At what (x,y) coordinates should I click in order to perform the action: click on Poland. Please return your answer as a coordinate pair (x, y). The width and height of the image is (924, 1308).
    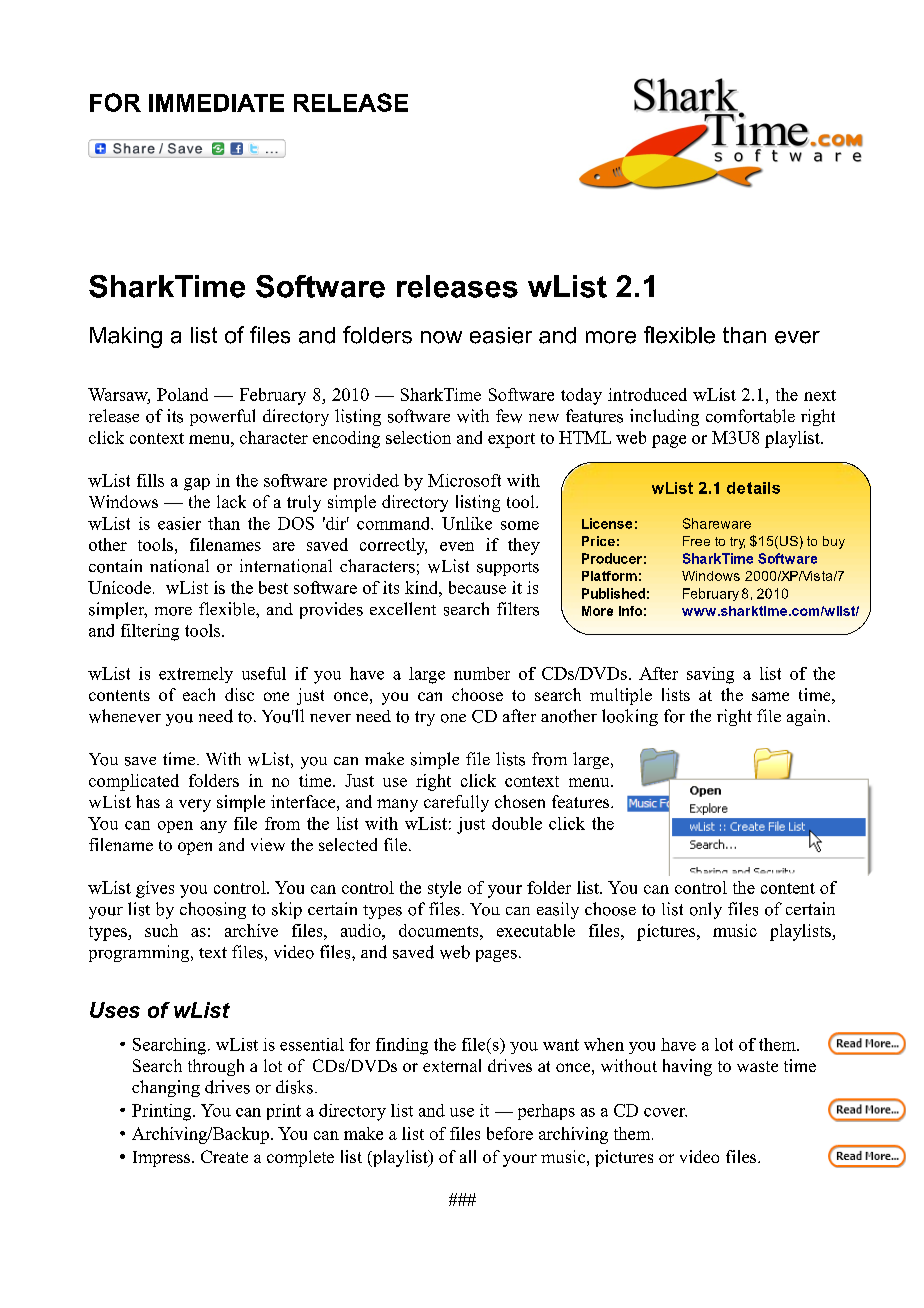
    Looking at the image, I should click on (182, 394).
